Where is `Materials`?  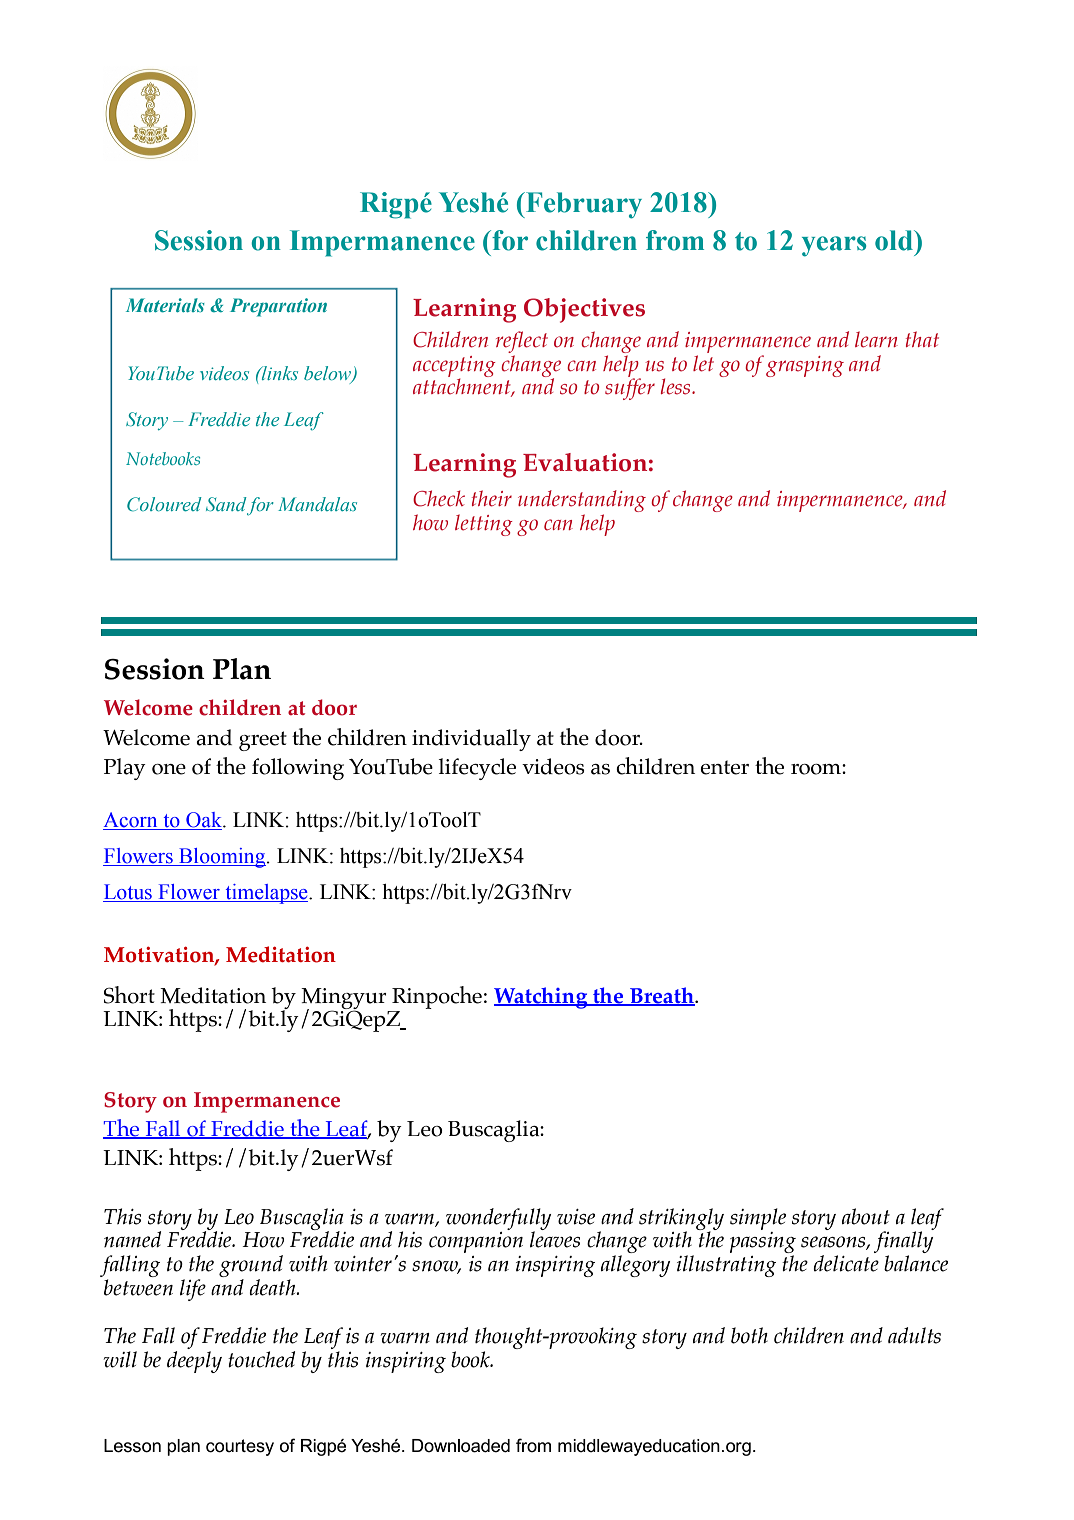
Materials is located at coordinates (165, 305).
